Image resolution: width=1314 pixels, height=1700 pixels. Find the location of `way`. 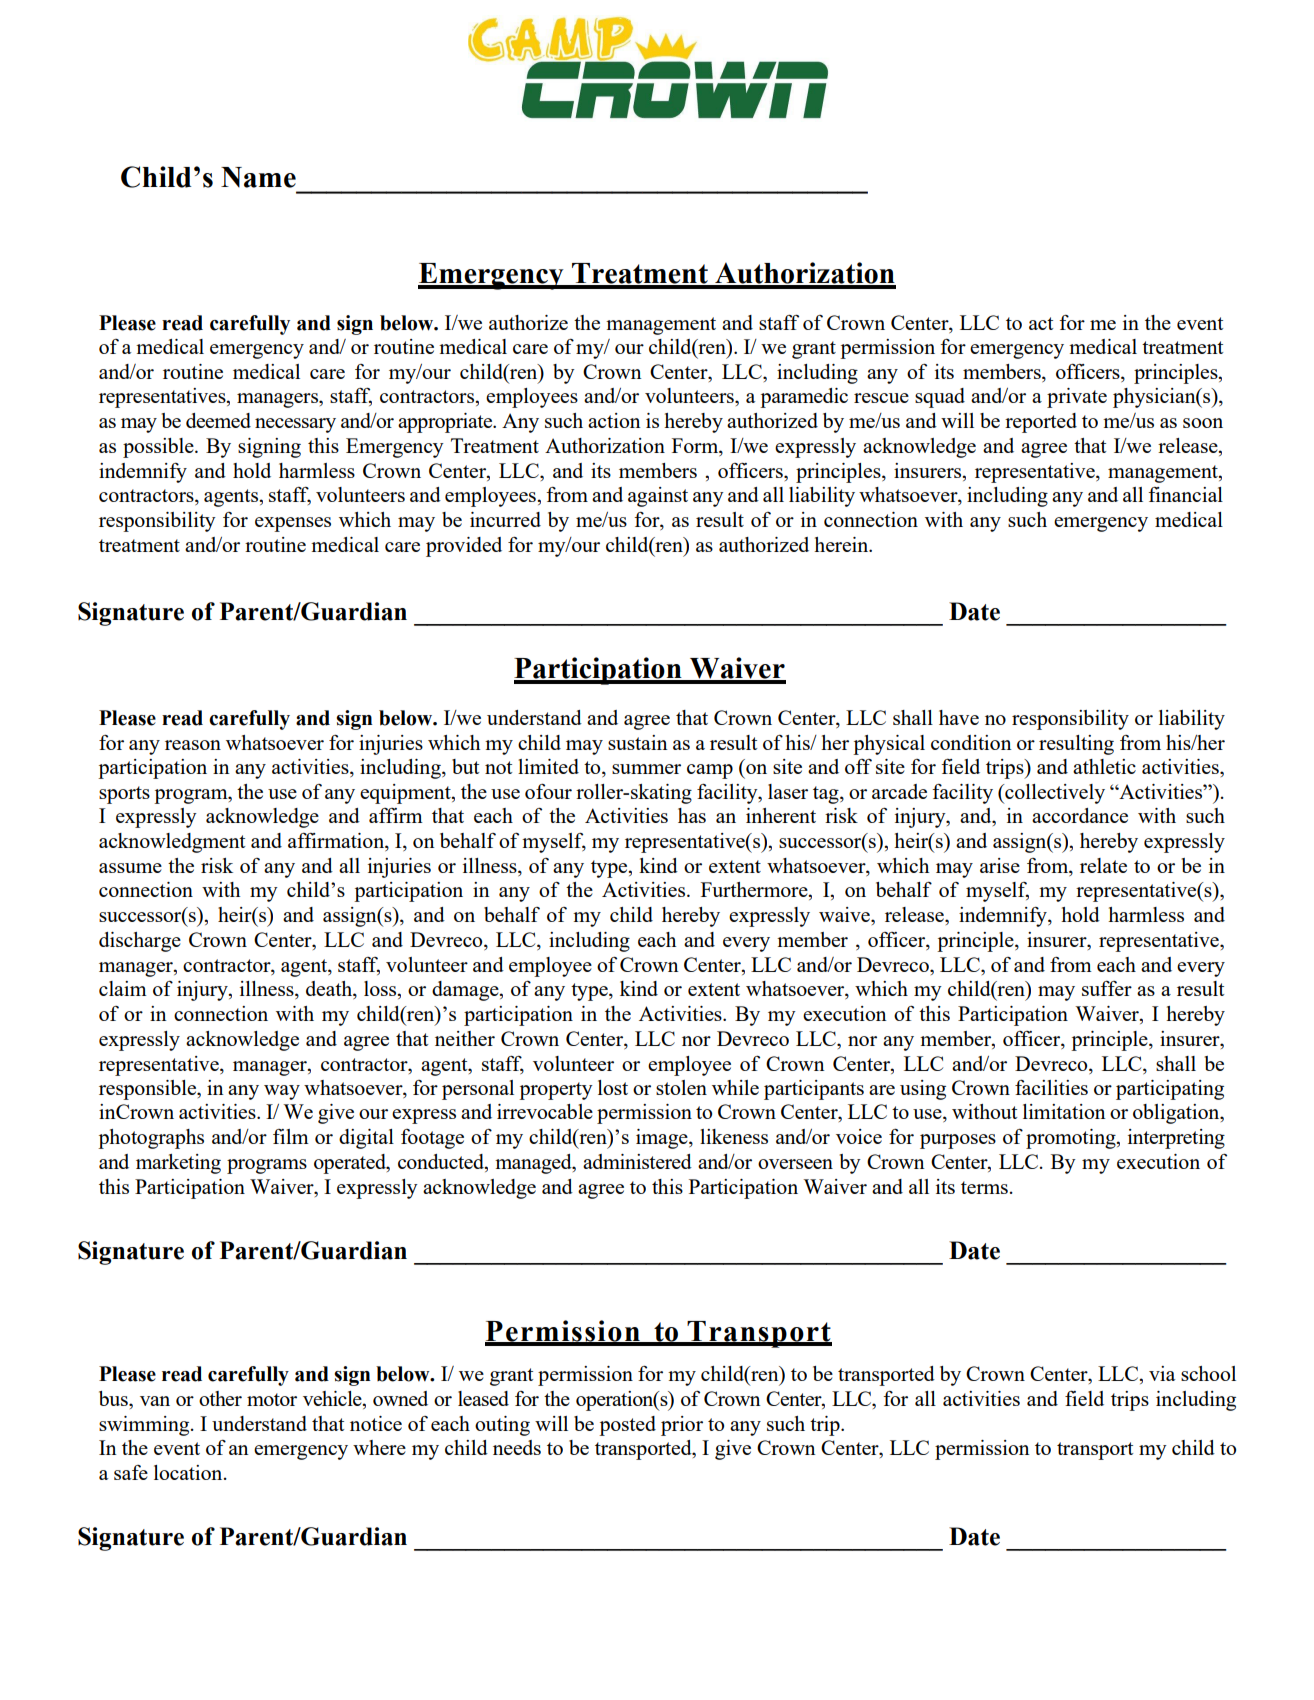

way is located at coordinates (282, 1092).
